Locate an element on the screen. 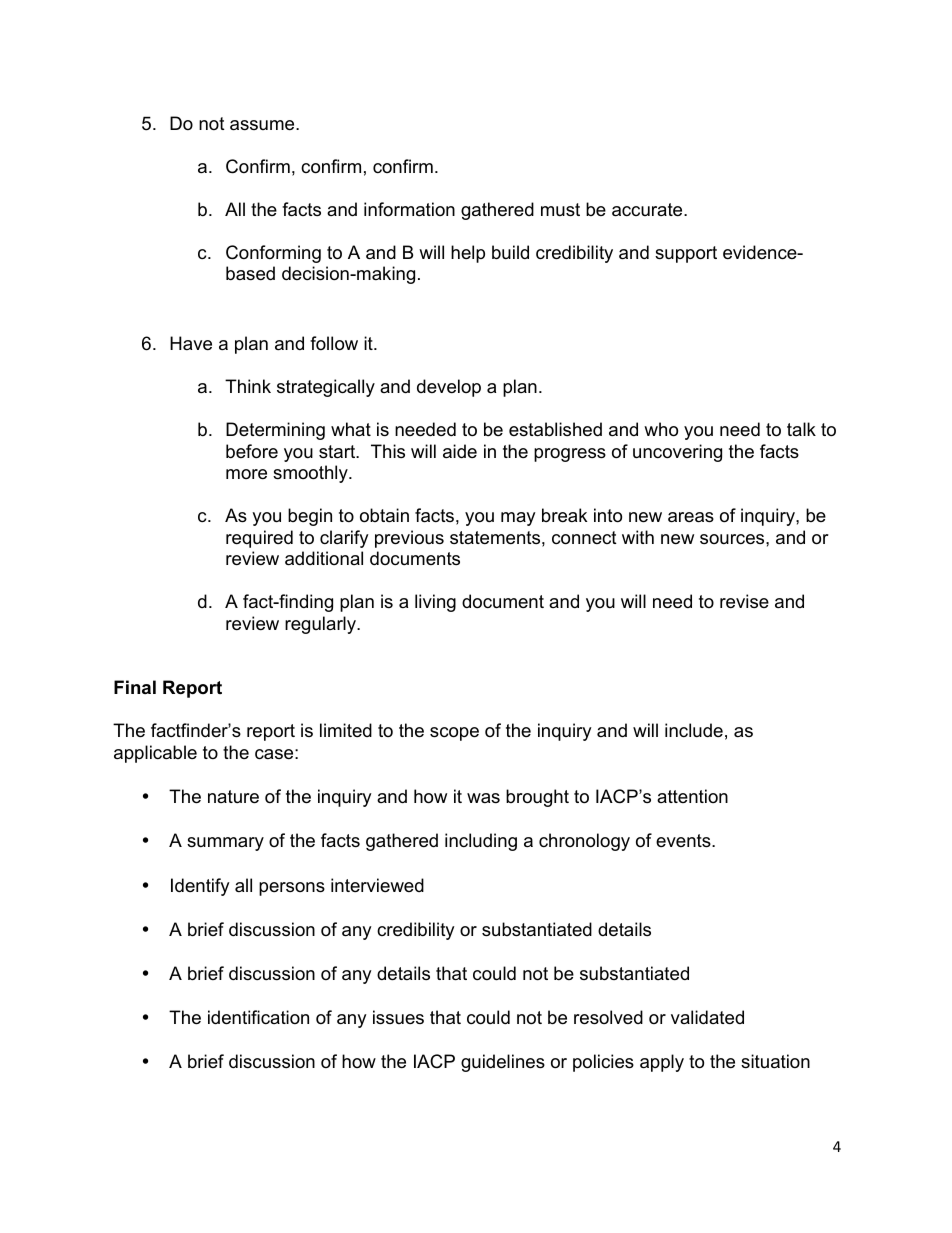  Think is located at coordinates (248, 386).
